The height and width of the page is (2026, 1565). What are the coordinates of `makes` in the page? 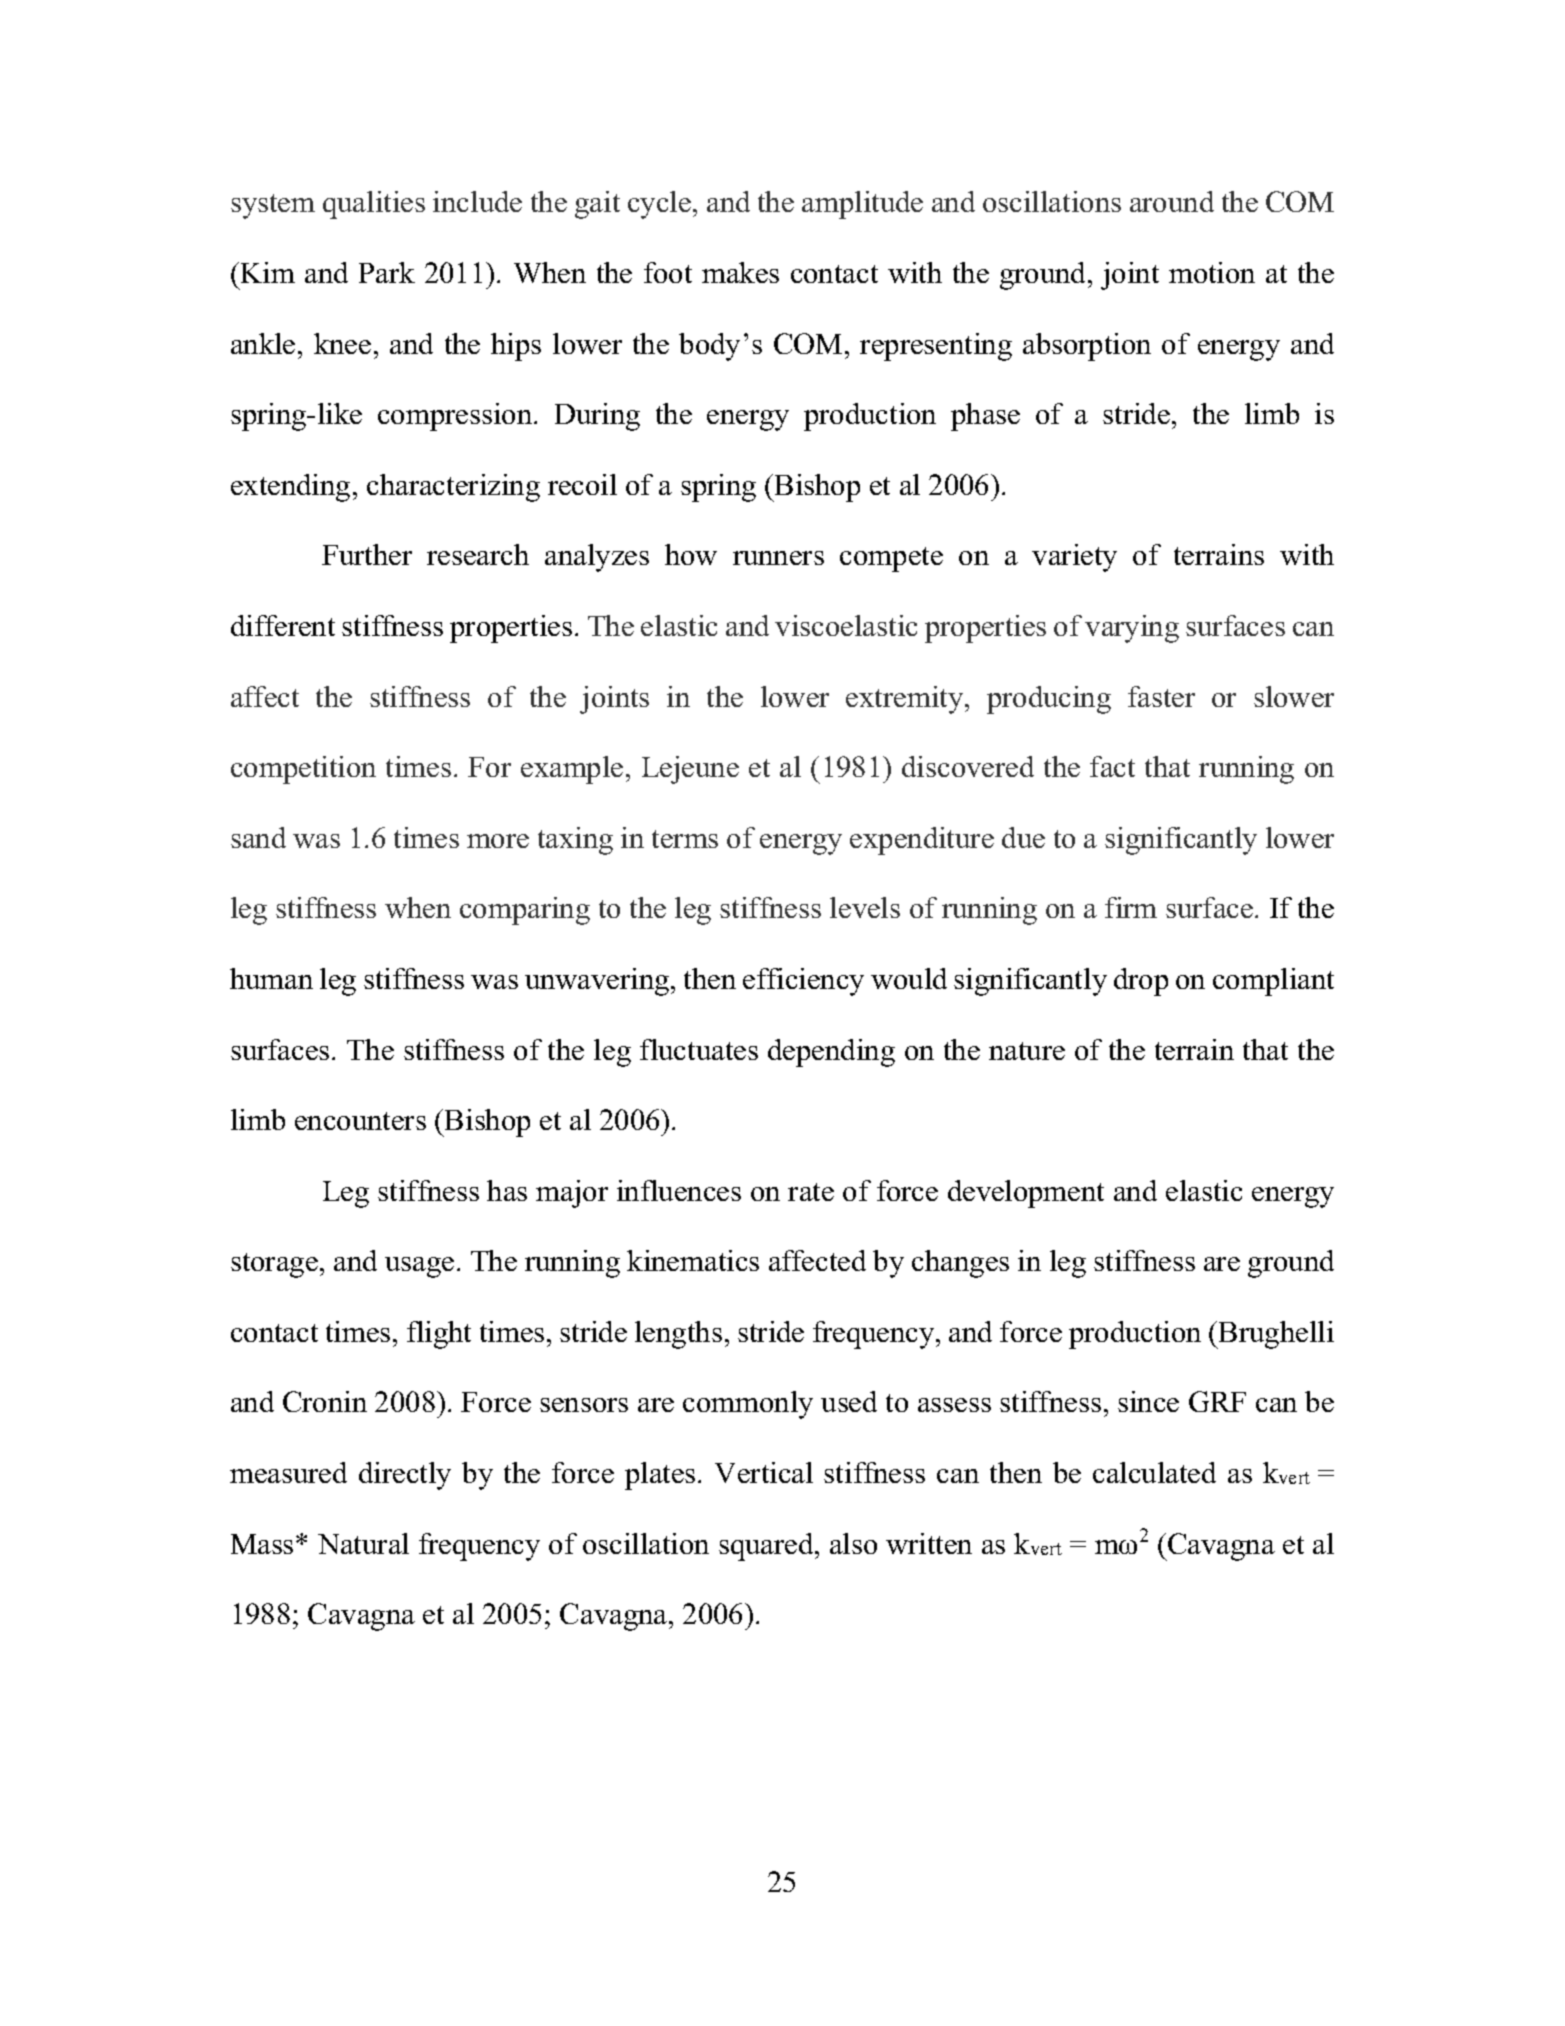 It's located at (740, 272).
